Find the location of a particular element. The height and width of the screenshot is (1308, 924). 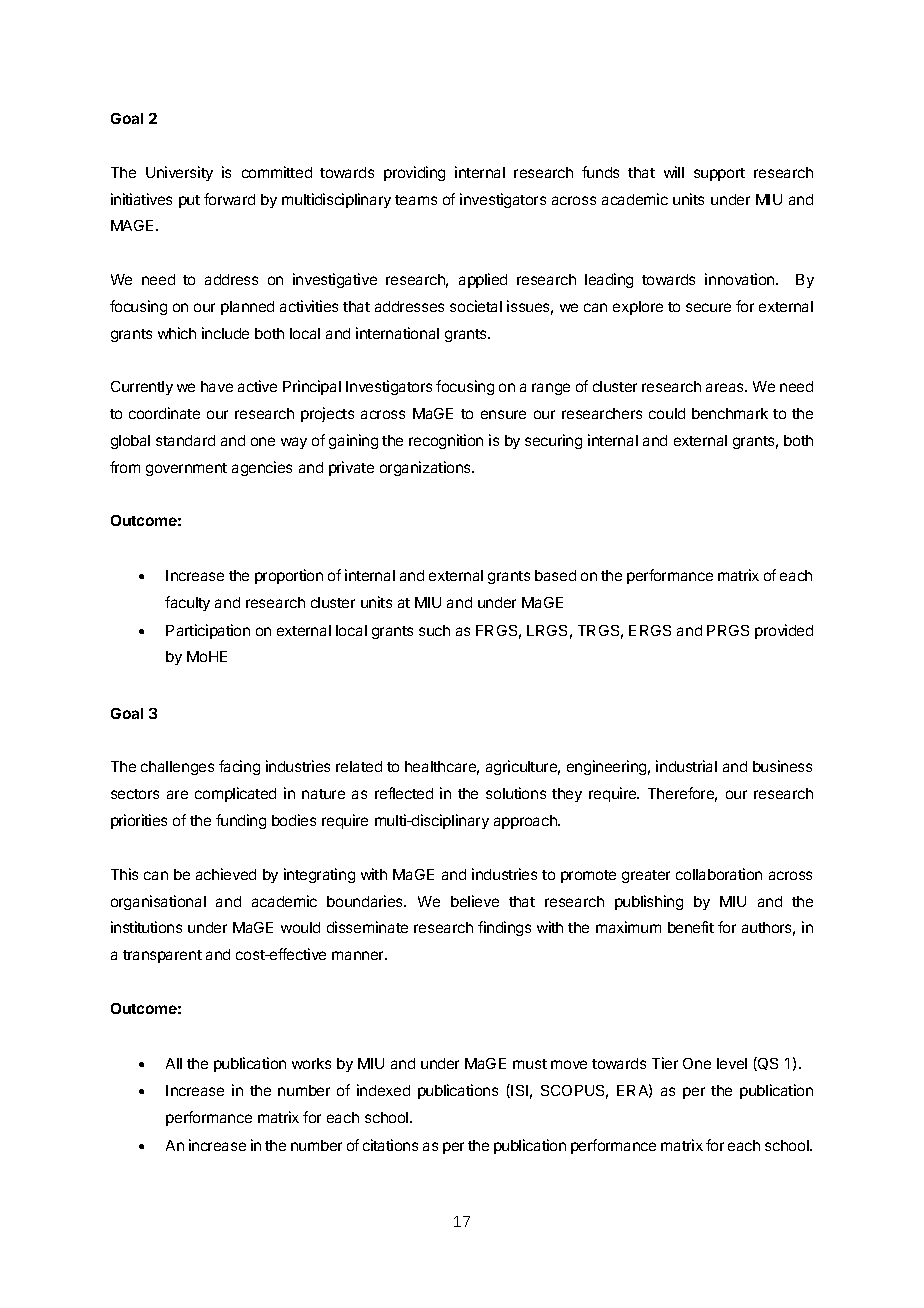

believe is located at coordinates (475, 901).
